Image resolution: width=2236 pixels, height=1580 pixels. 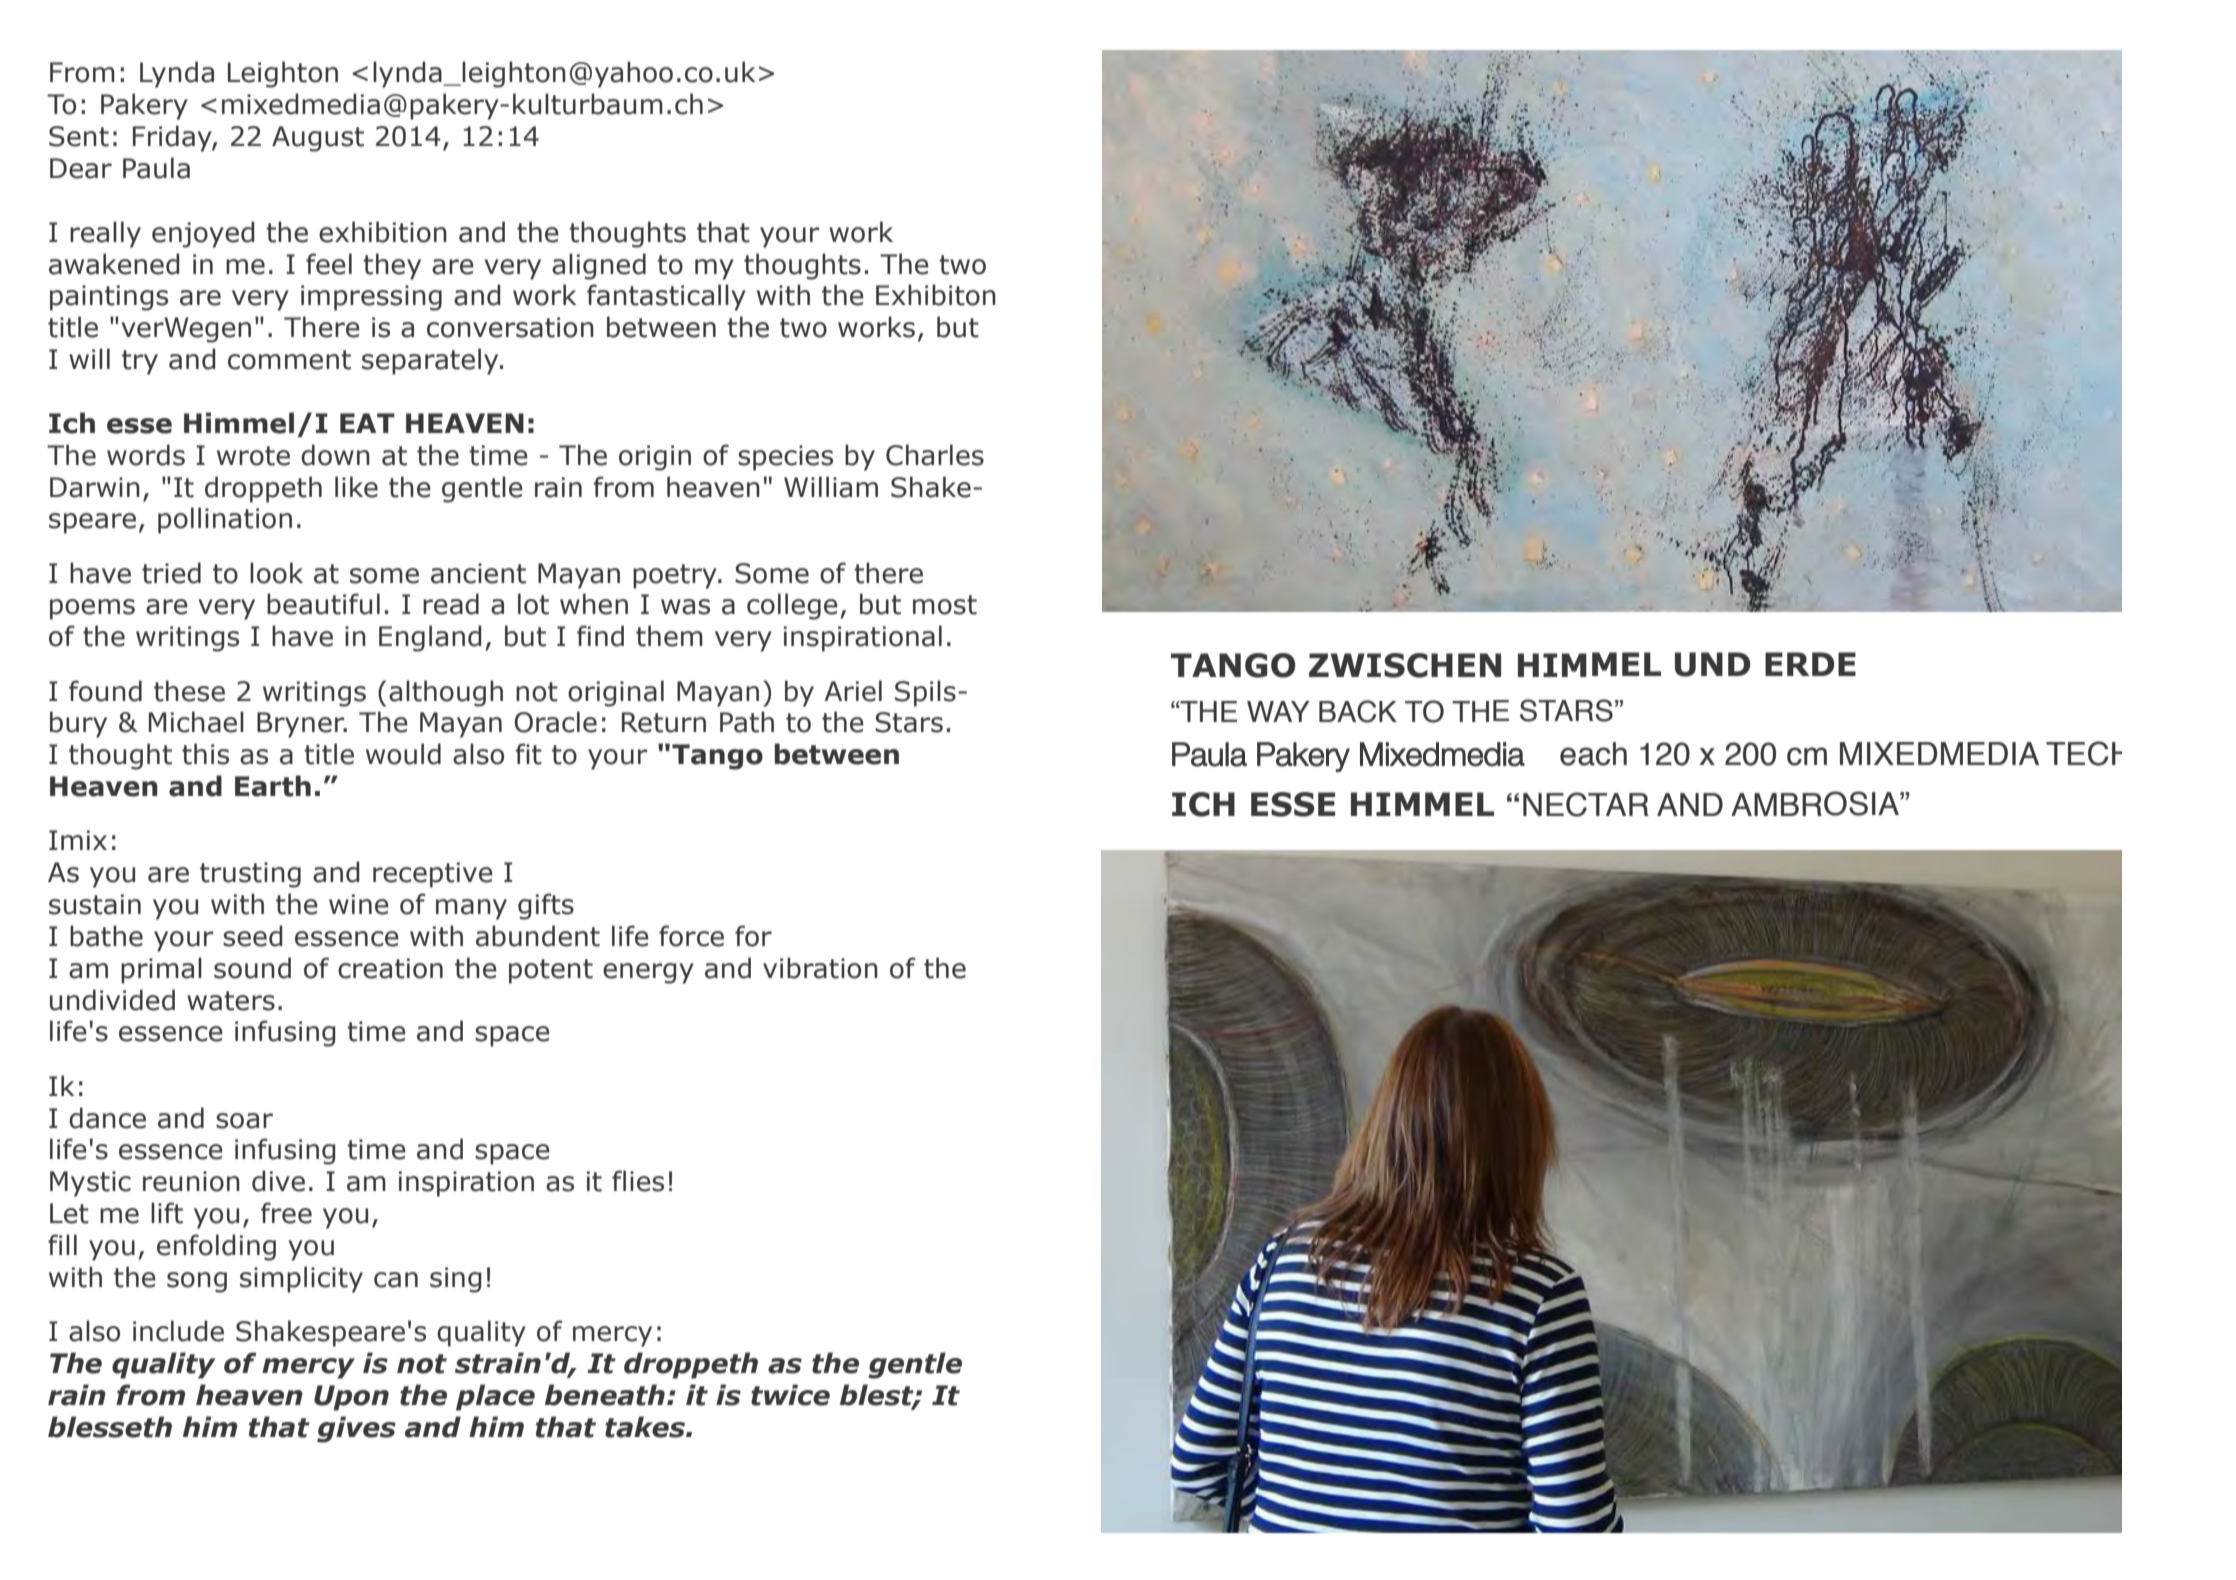 What do you see at coordinates (276, 573) in the screenshot?
I see `look` at bounding box center [276, 573].
